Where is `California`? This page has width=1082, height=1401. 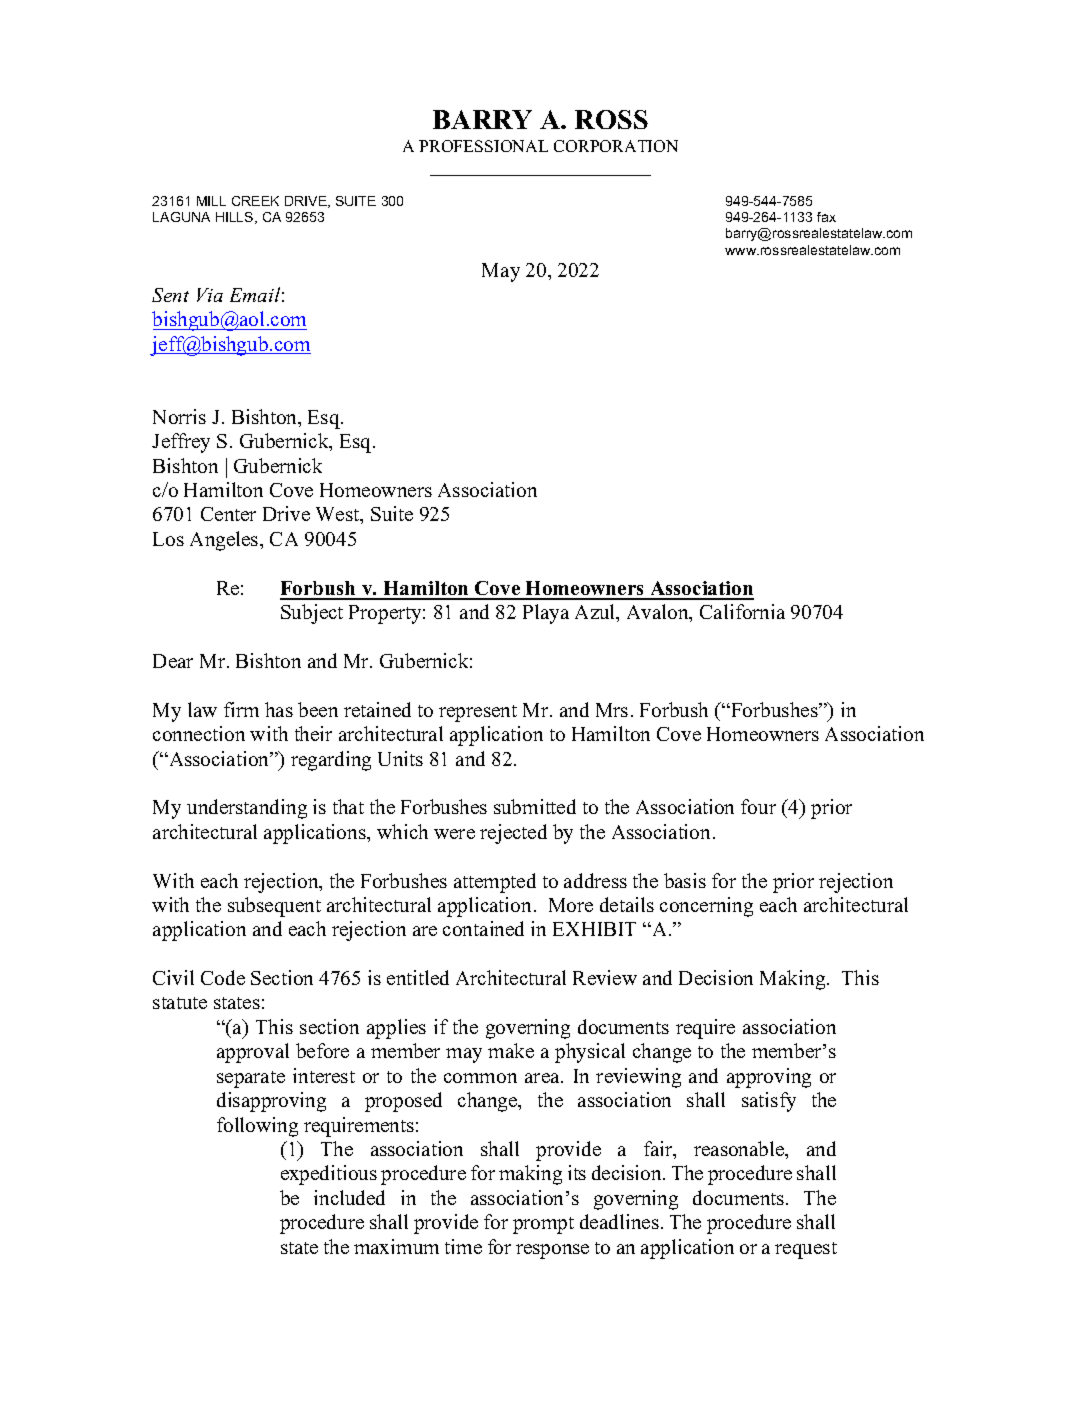
California is located at coordinates (742, 611).
